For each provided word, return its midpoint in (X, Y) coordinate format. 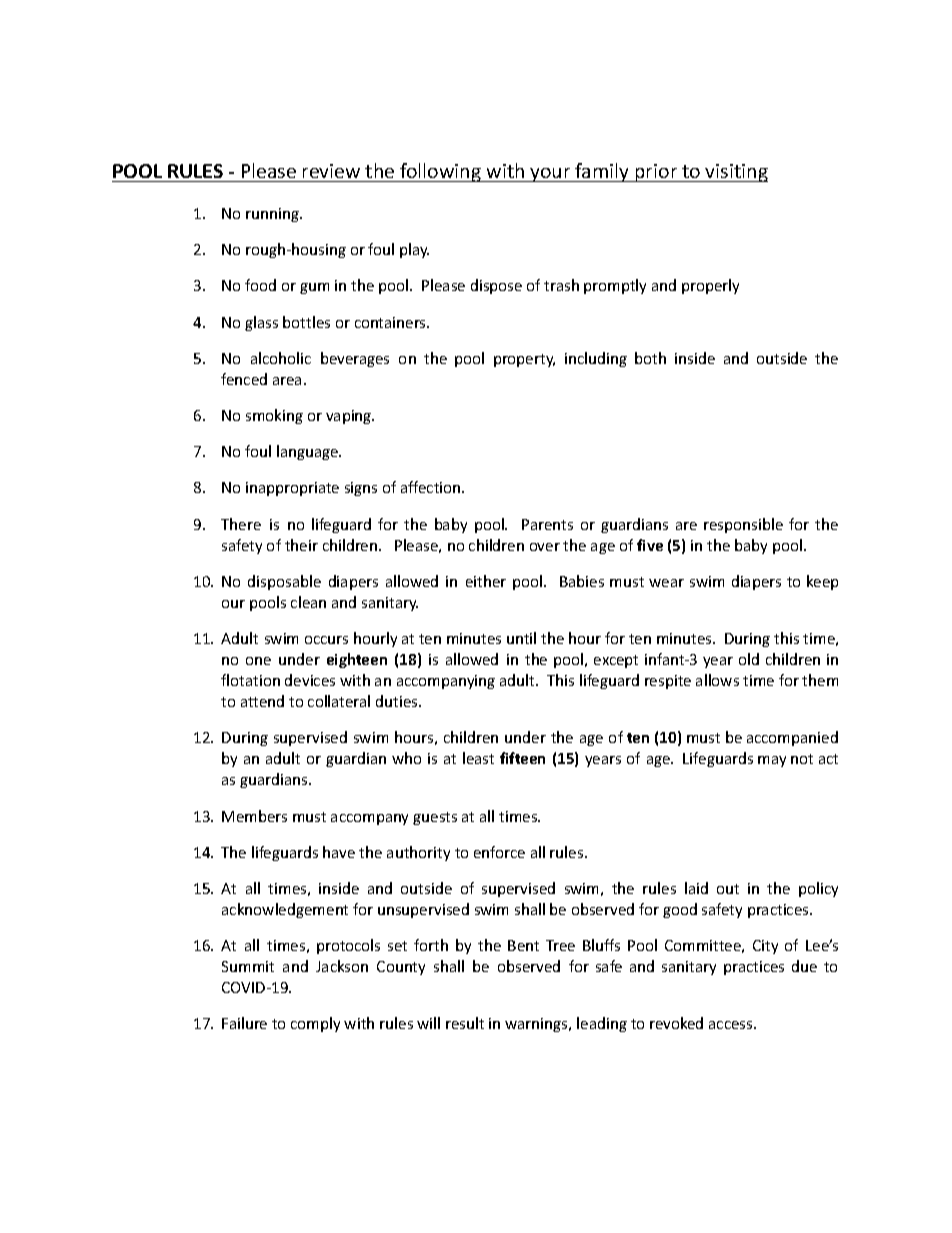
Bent (523, 945)
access (732, 1025)
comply (315, 1024)
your (551, 175)
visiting (736, 173)
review (331, 171)
